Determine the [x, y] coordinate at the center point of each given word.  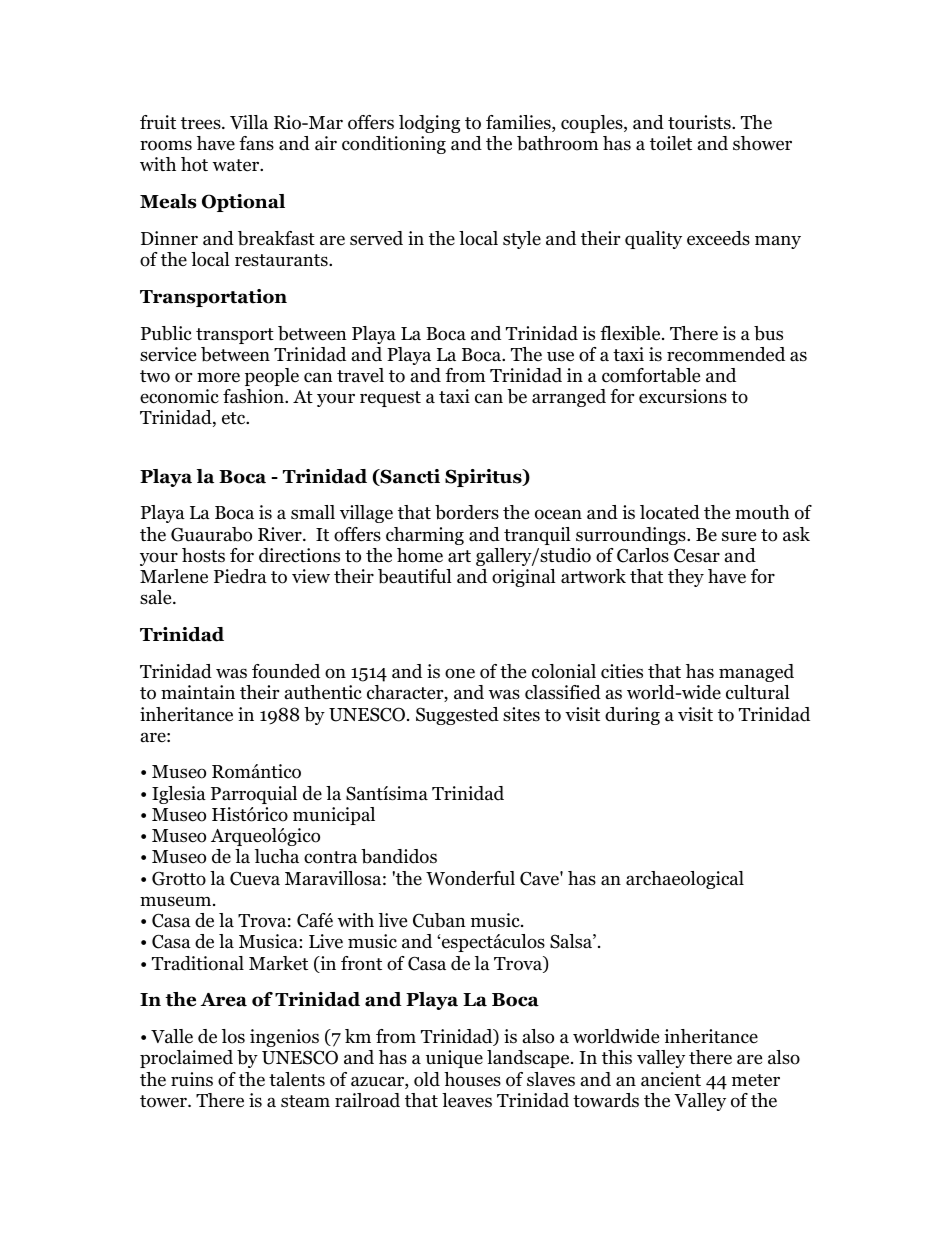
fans [256, 143]
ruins [192, 1079]
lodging [429, 124]
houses [472, 1079]
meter [756, 1080]
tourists [700, 122]
